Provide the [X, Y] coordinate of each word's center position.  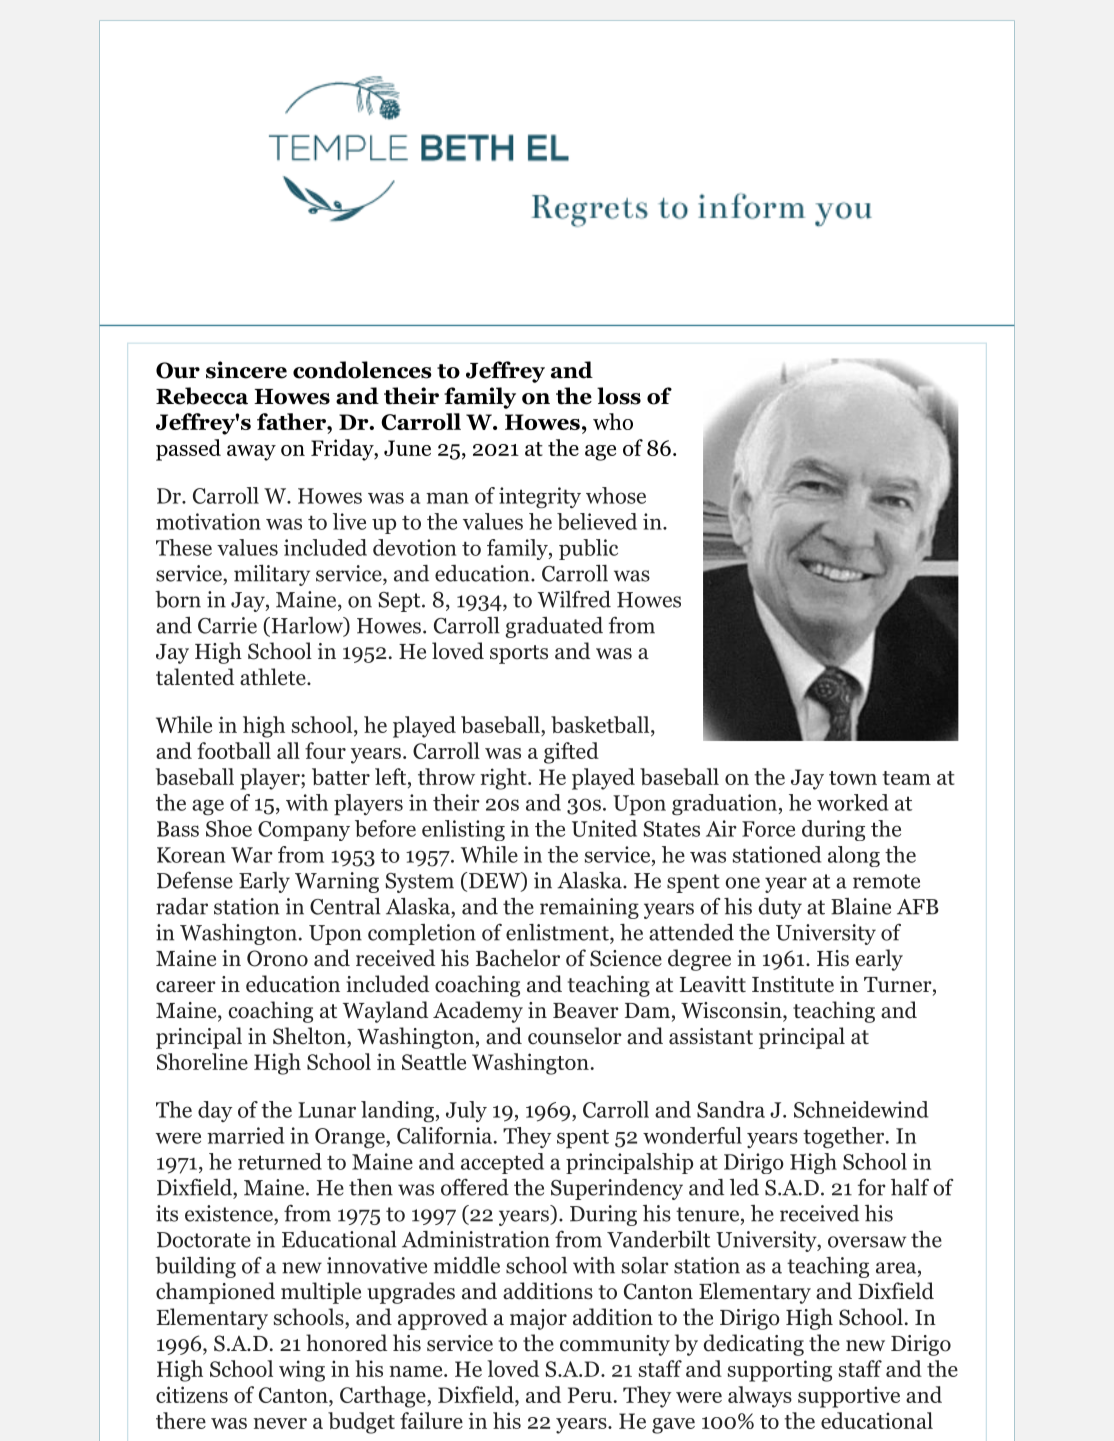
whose [616, 495]
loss [619, 396]
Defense [195, 880]
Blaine [861, 906]
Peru [590, 1395]
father [292, 421]
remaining [589, 908]
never [280, 1423]
